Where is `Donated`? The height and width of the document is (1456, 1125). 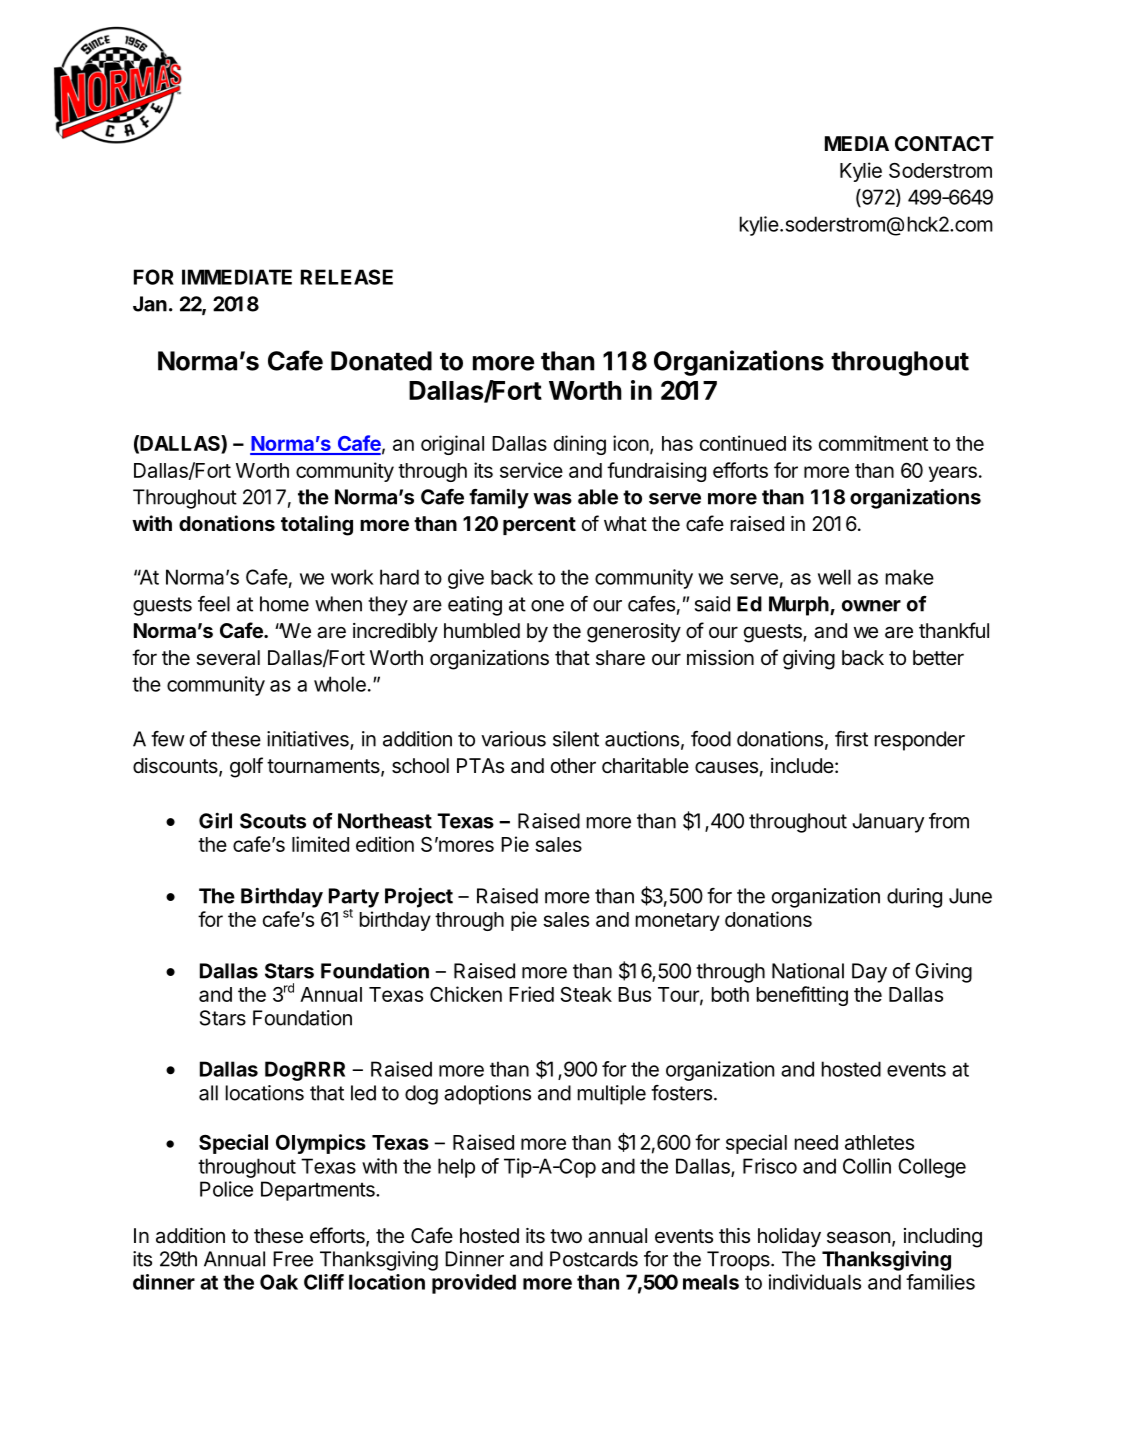
Donated is located at coordinates (381, 361).
